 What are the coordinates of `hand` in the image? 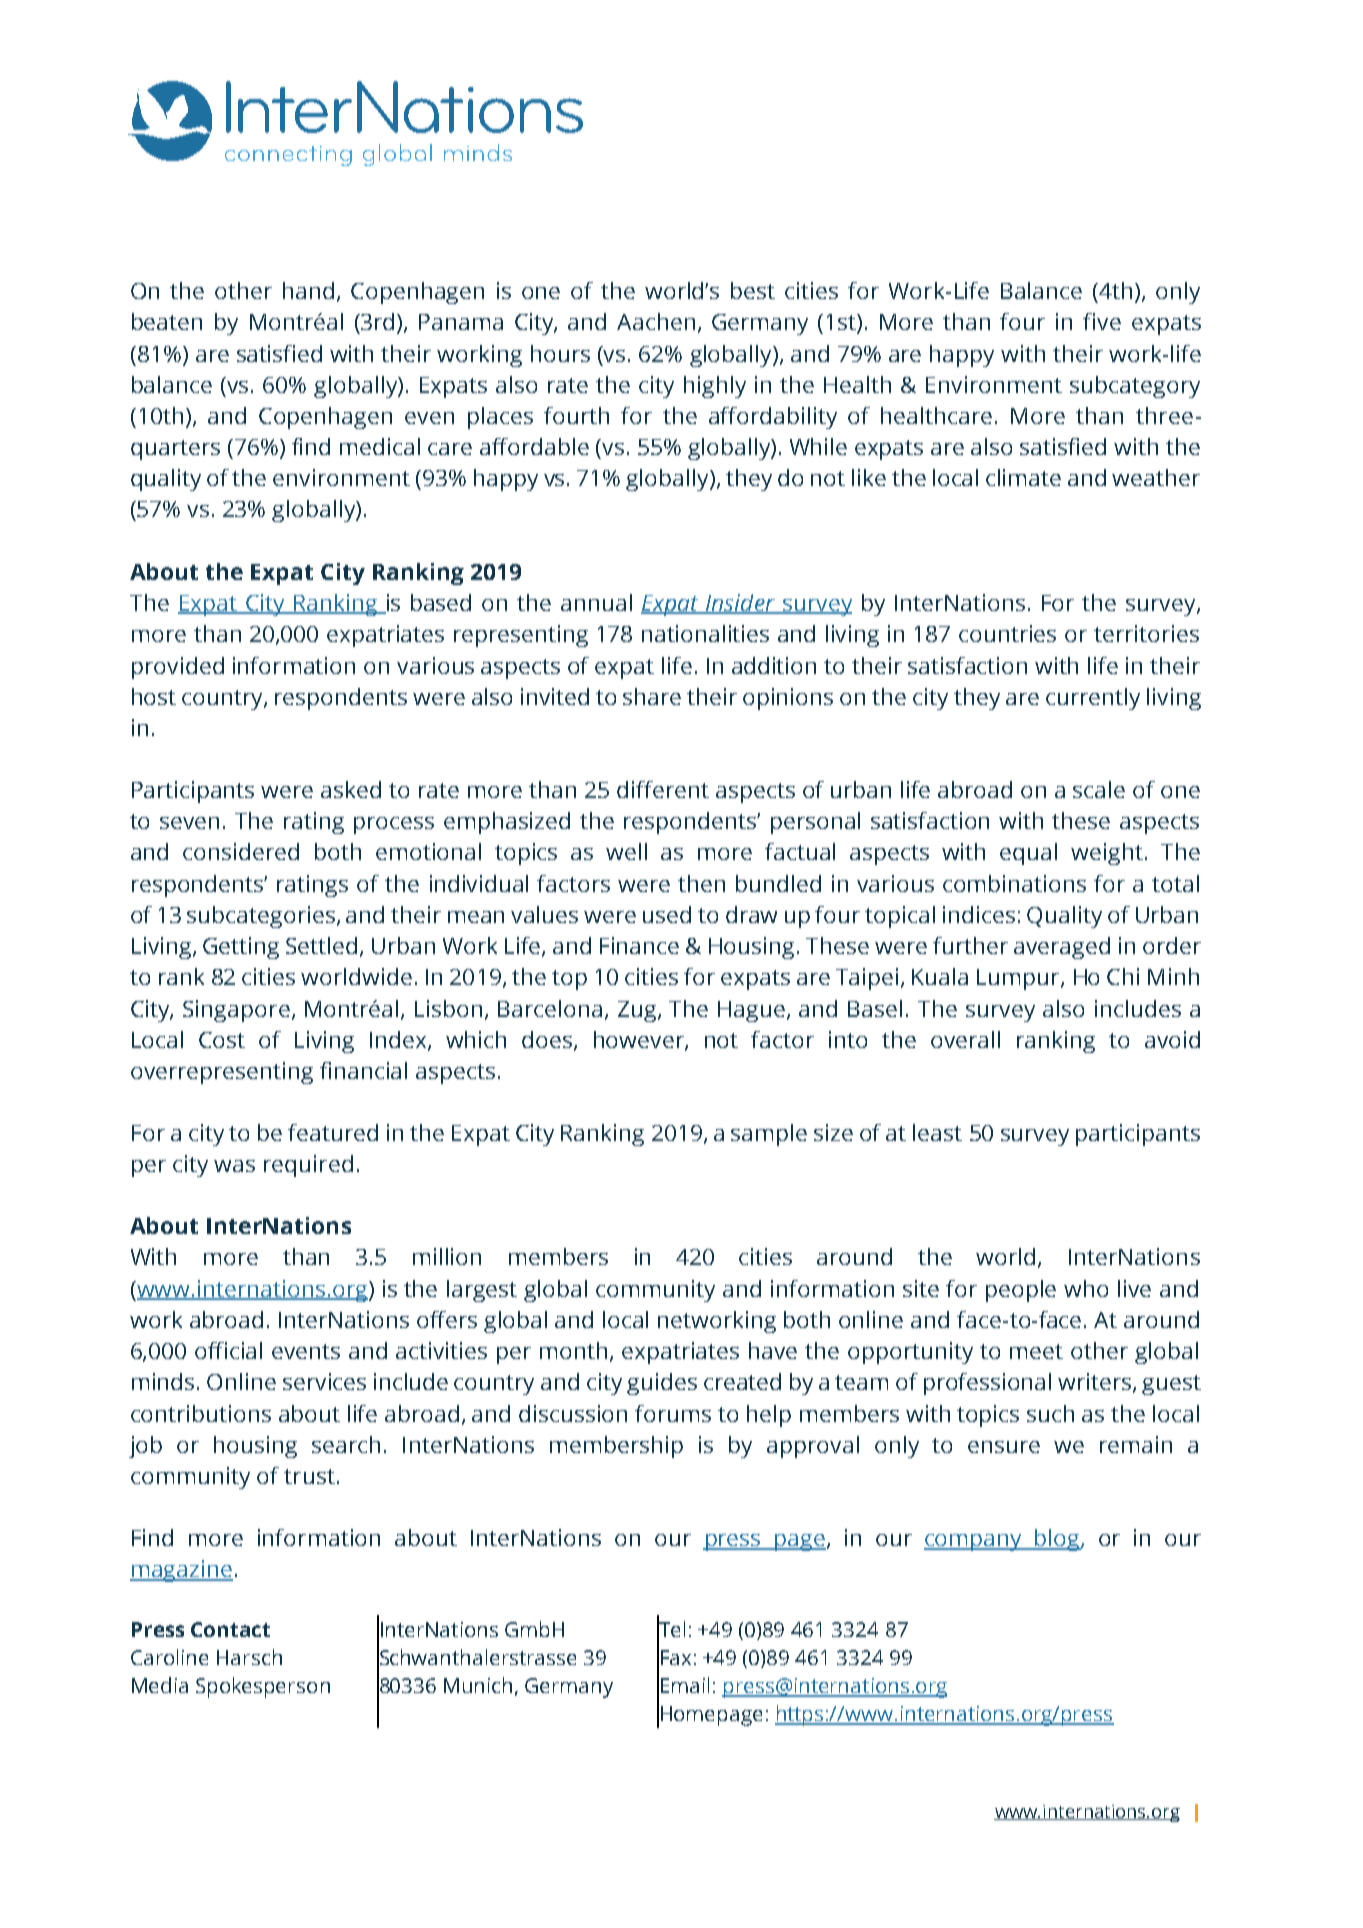 It's located at (308, 290).
